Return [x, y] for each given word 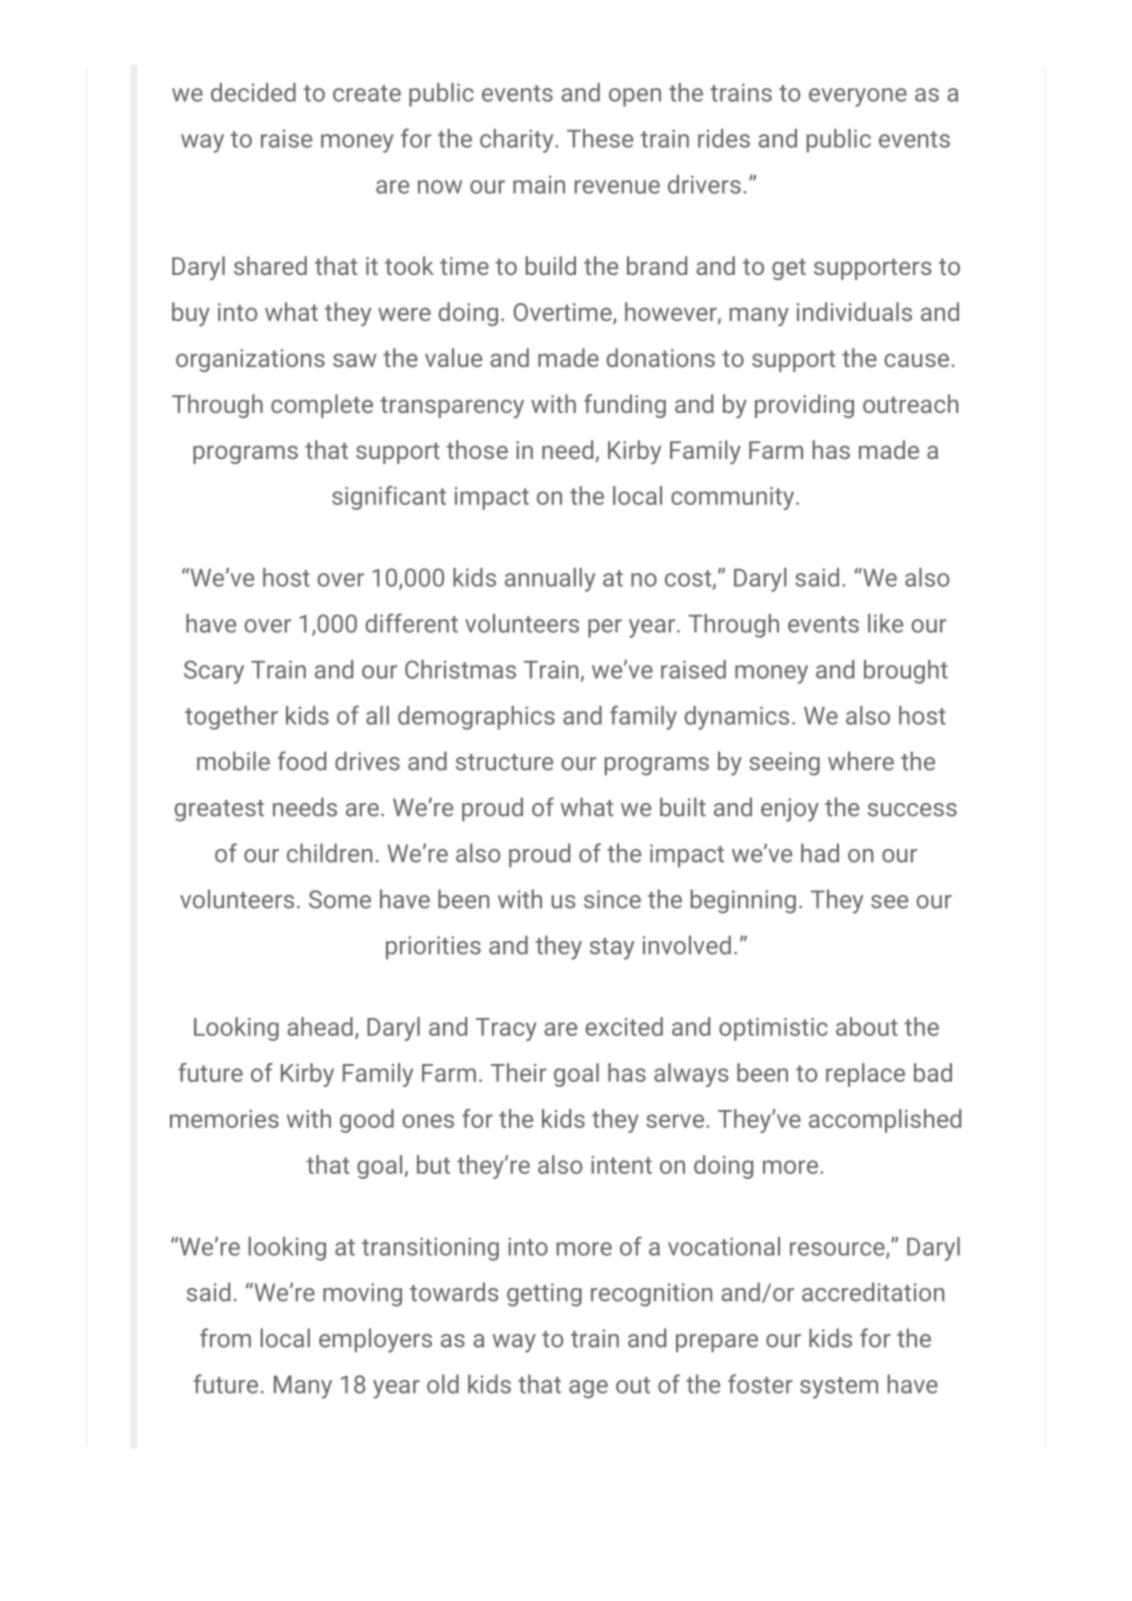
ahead [320, 1026]
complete [322, 406]
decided [253, 92]
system [839, 1388]
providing [804, 406]
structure [504, 762]
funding [625, 406]
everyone [858, 97]
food [302, 761]
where [861, 761]
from [225, 1338]
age [588, 1389]
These [600, 138]
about [867, 1026]
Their [518, 1072]
